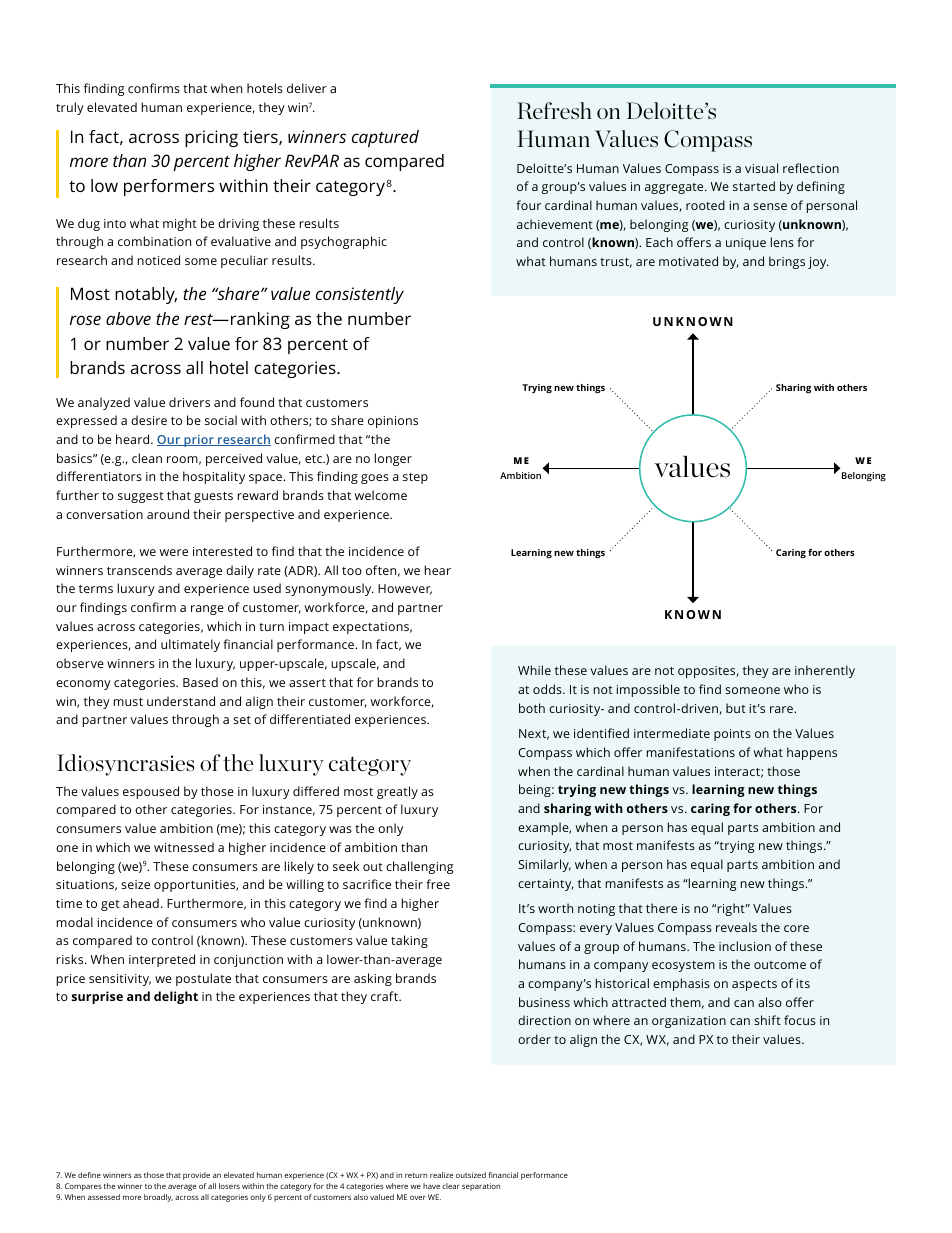  I want to click on opinions, so click(393, 422).
